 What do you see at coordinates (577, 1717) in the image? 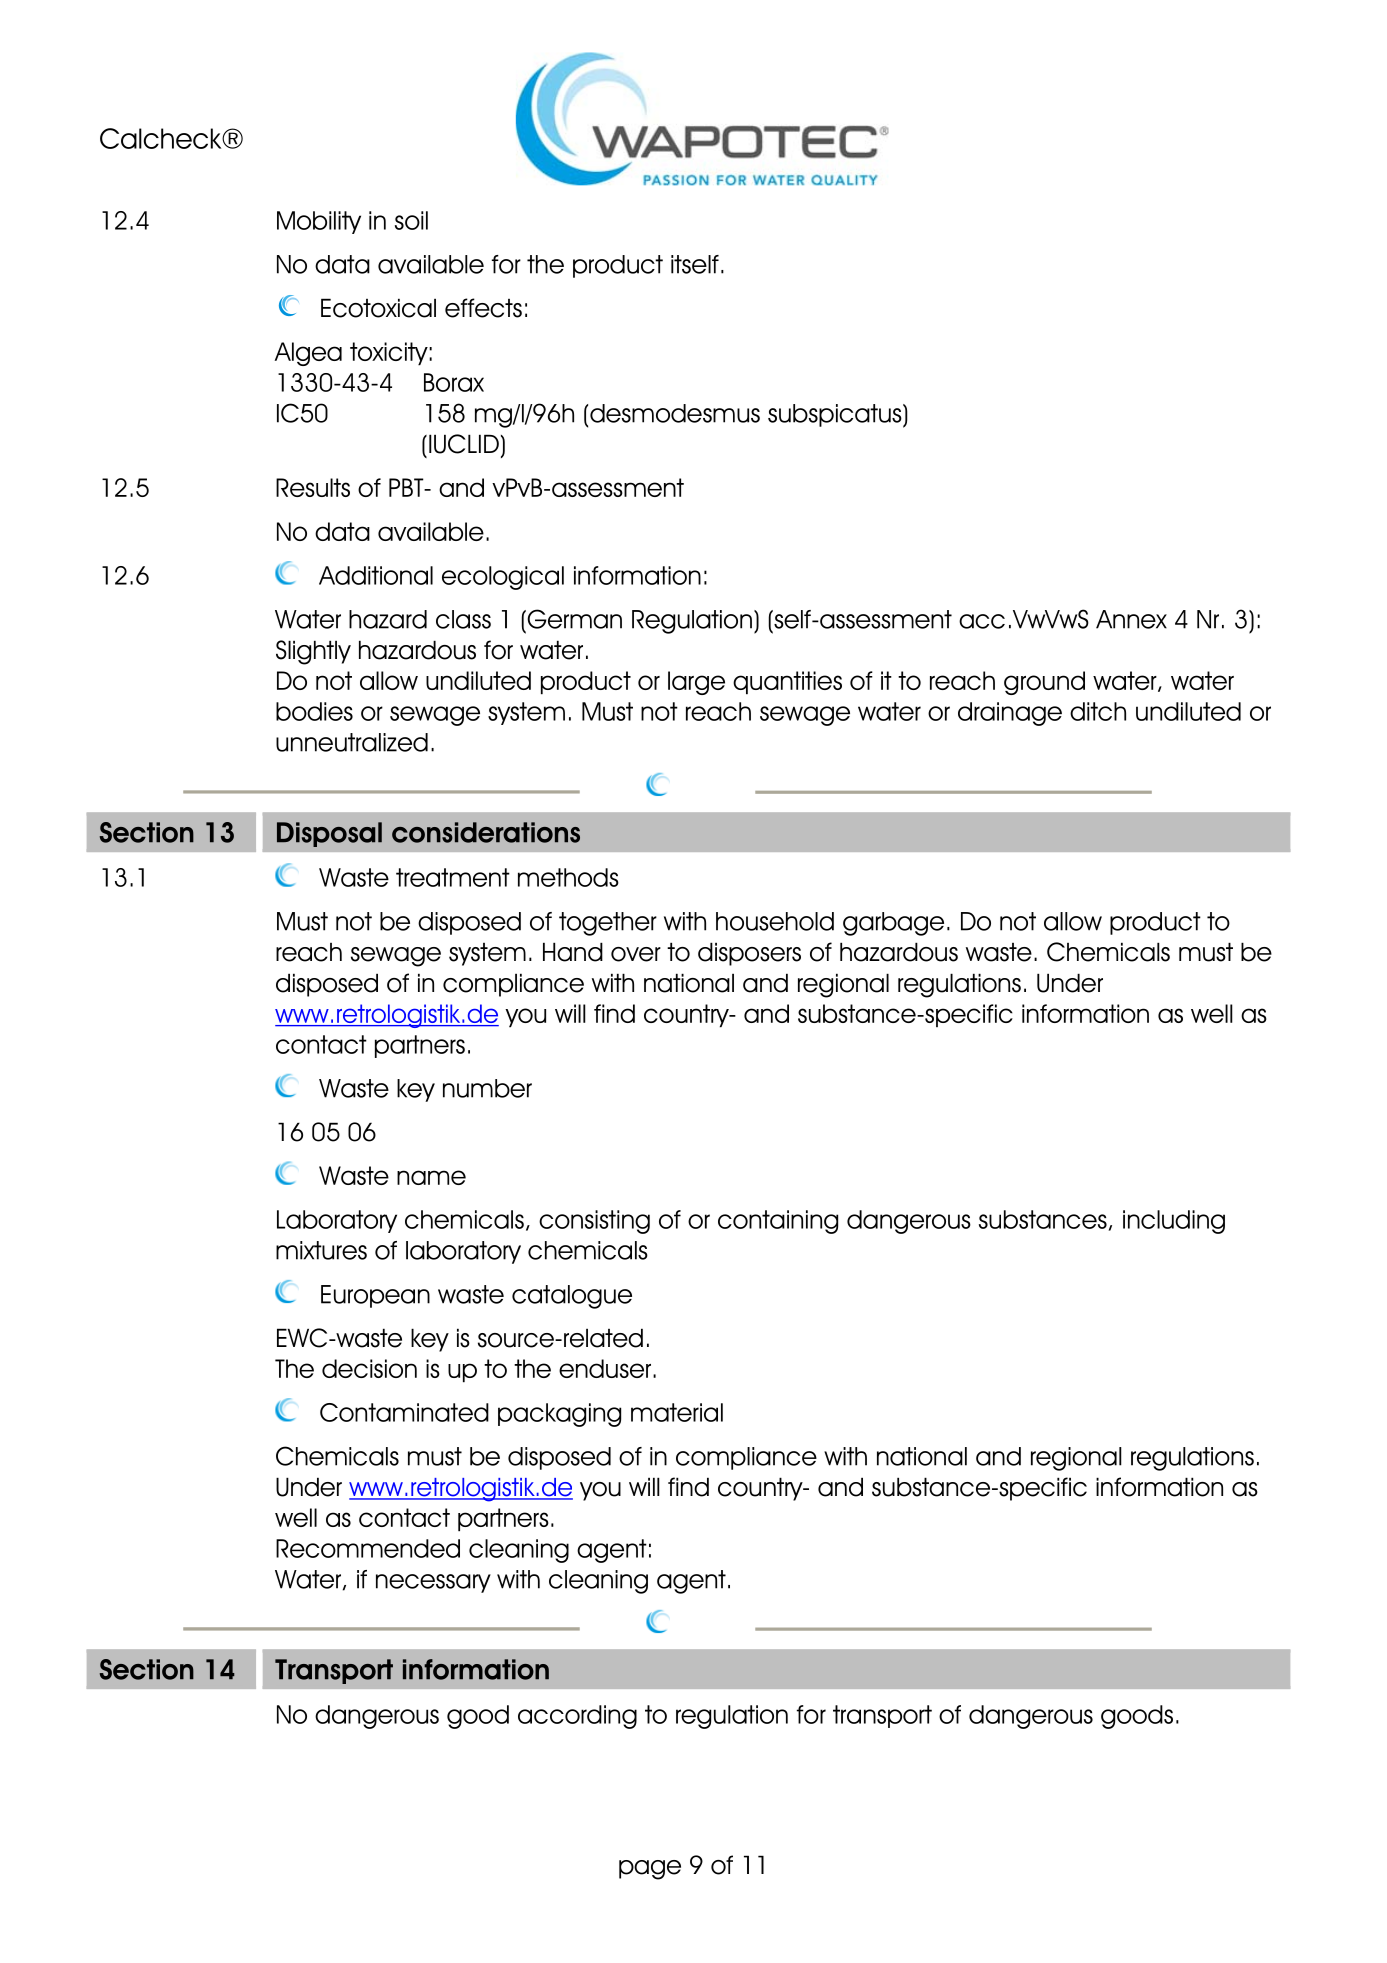
I see `according` at bounding box center [577, 1717].
